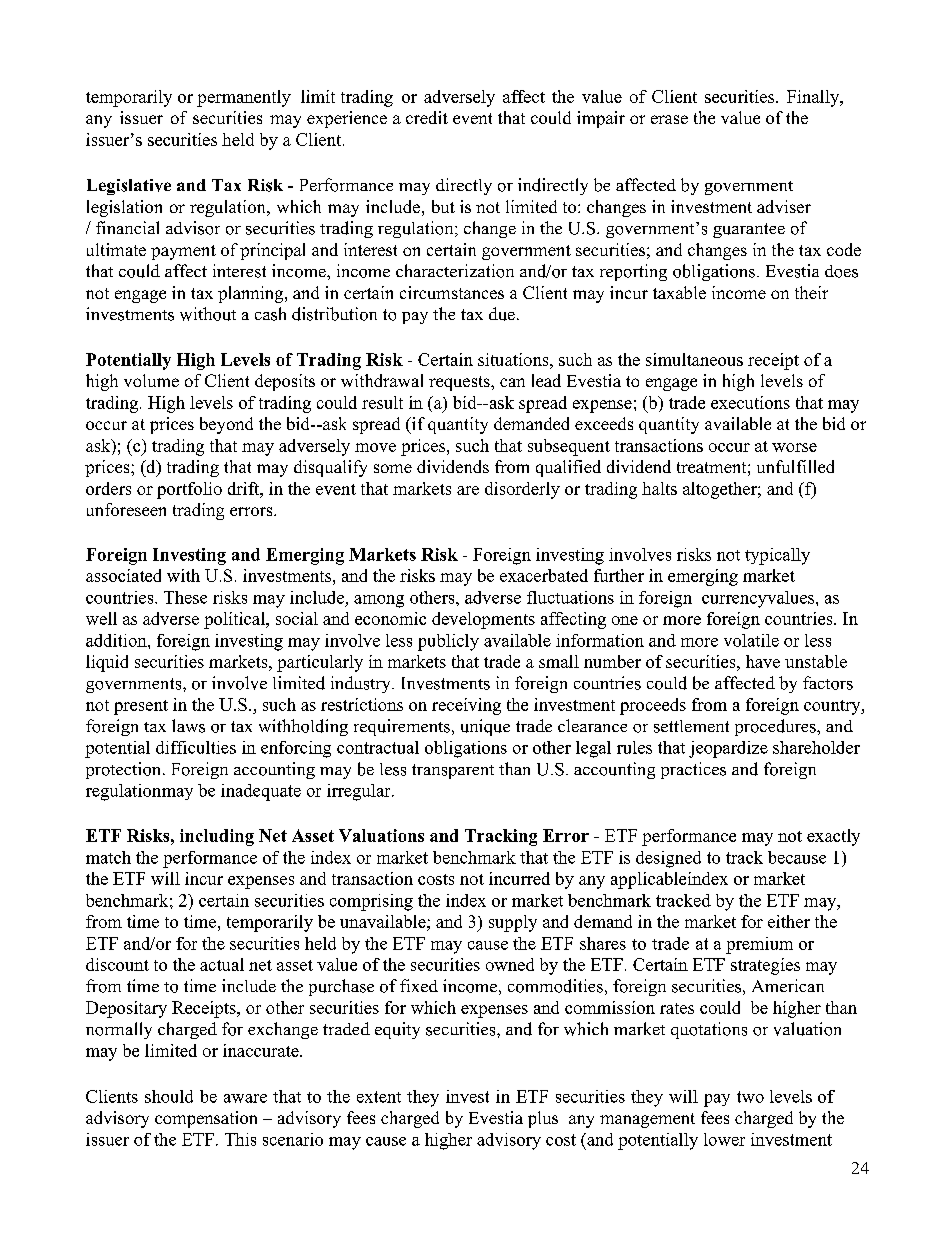 This page has width=952, height=1233. Describe the element at coordinates (217, 837) in the page. I see `including` at that location.
